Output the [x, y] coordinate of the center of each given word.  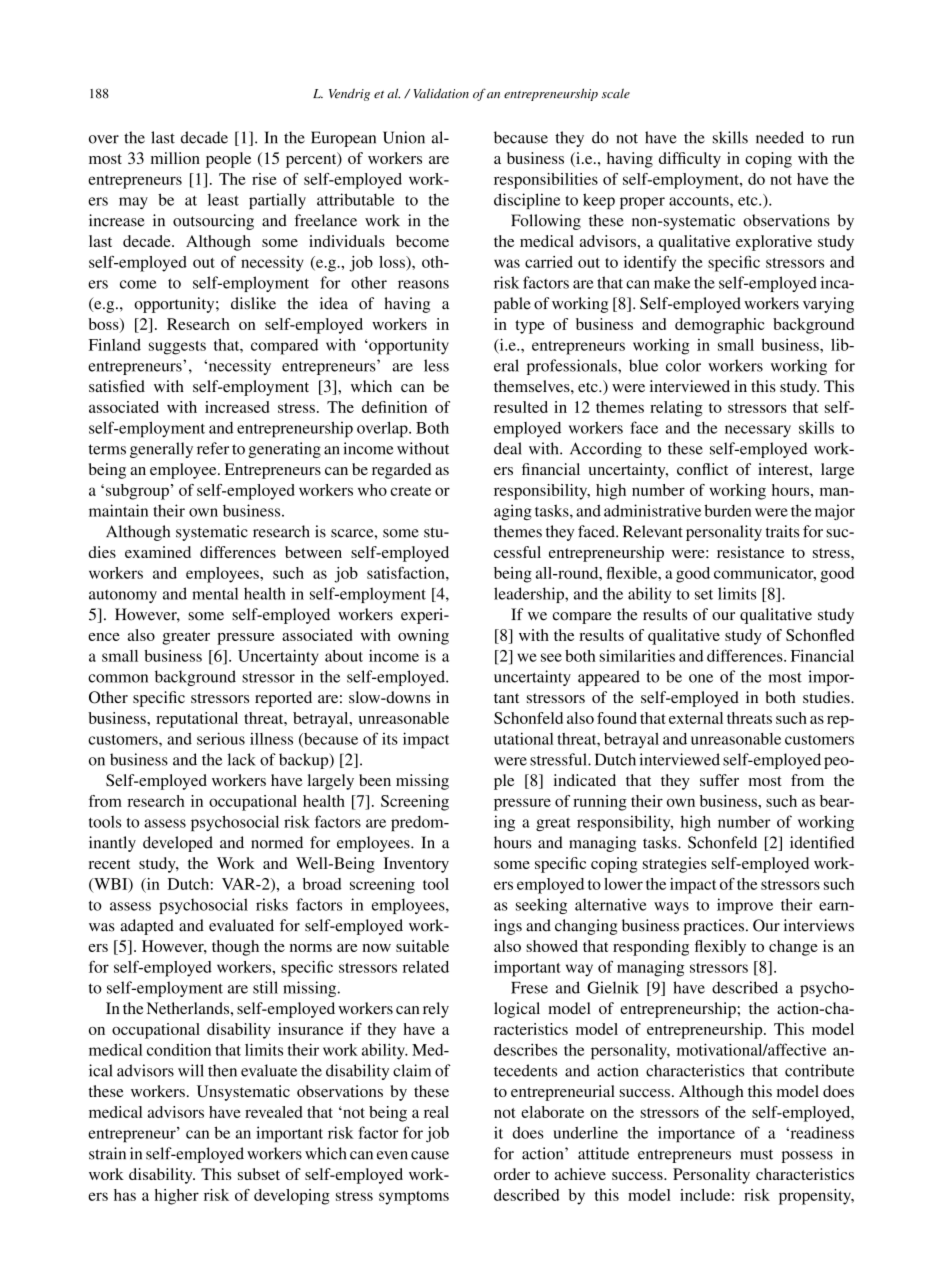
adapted [147, 927]
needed [780, 137]
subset [259, 1174]
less [436, 365]
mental [215, 593]
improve [745, 906]
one [701, 678]
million [175, 158]
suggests [177, 348]
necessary [758, 431]
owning [423, 637]
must [756, 1154]
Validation [441, 93]
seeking [541, 906]
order [512, 1174]
